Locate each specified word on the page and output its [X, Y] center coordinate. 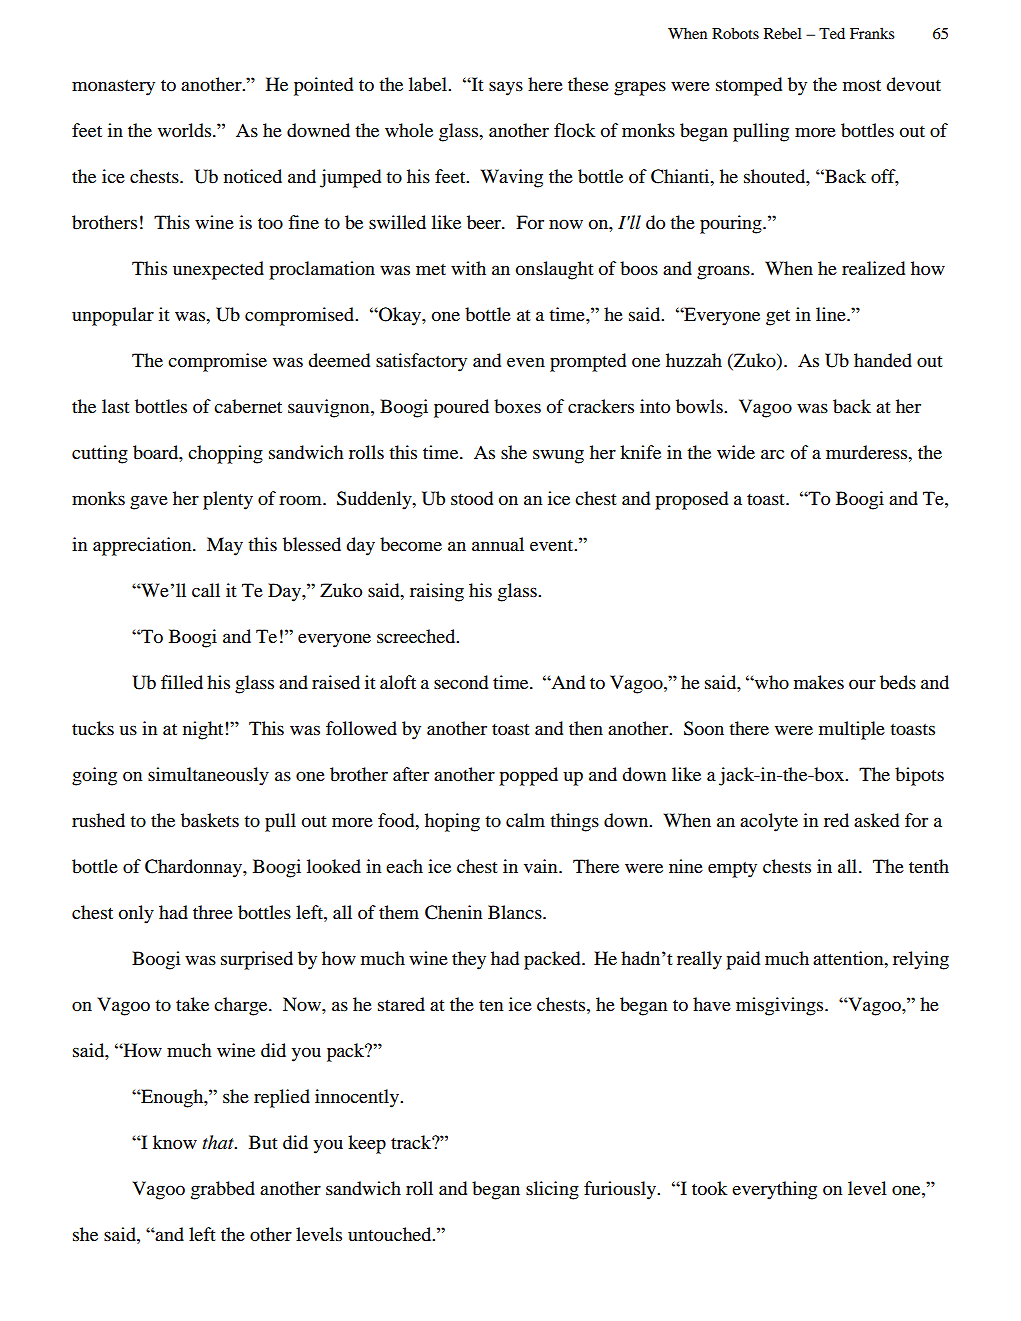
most [862, 85]
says [506, 88]
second [461, 682]
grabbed [223, 1190]
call [206, 590]
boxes [517, 406]
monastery [113, 88]
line [832, 314]
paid [743, 960]
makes [819, 682]
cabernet [248, 406]
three [213, 912]
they [469, 960]
